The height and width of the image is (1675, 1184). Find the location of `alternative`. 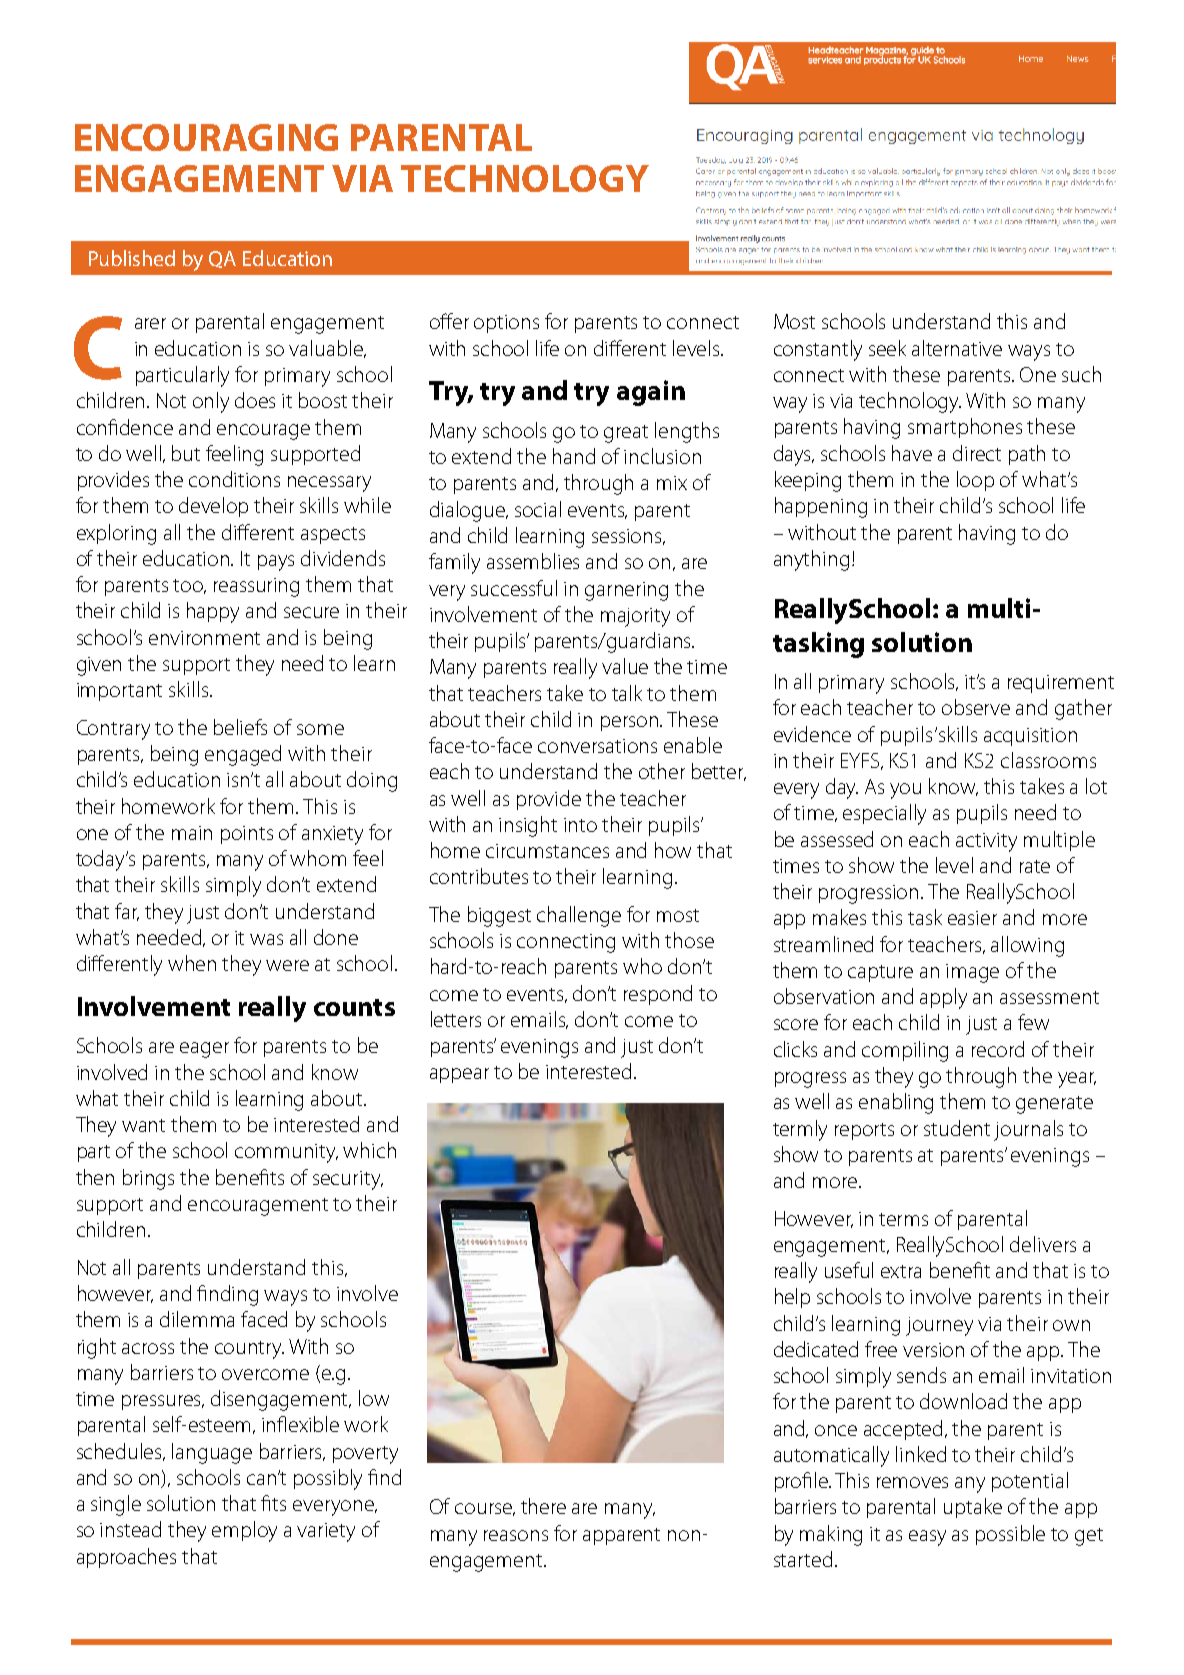

alternative is located at coordinates (957, 348).
